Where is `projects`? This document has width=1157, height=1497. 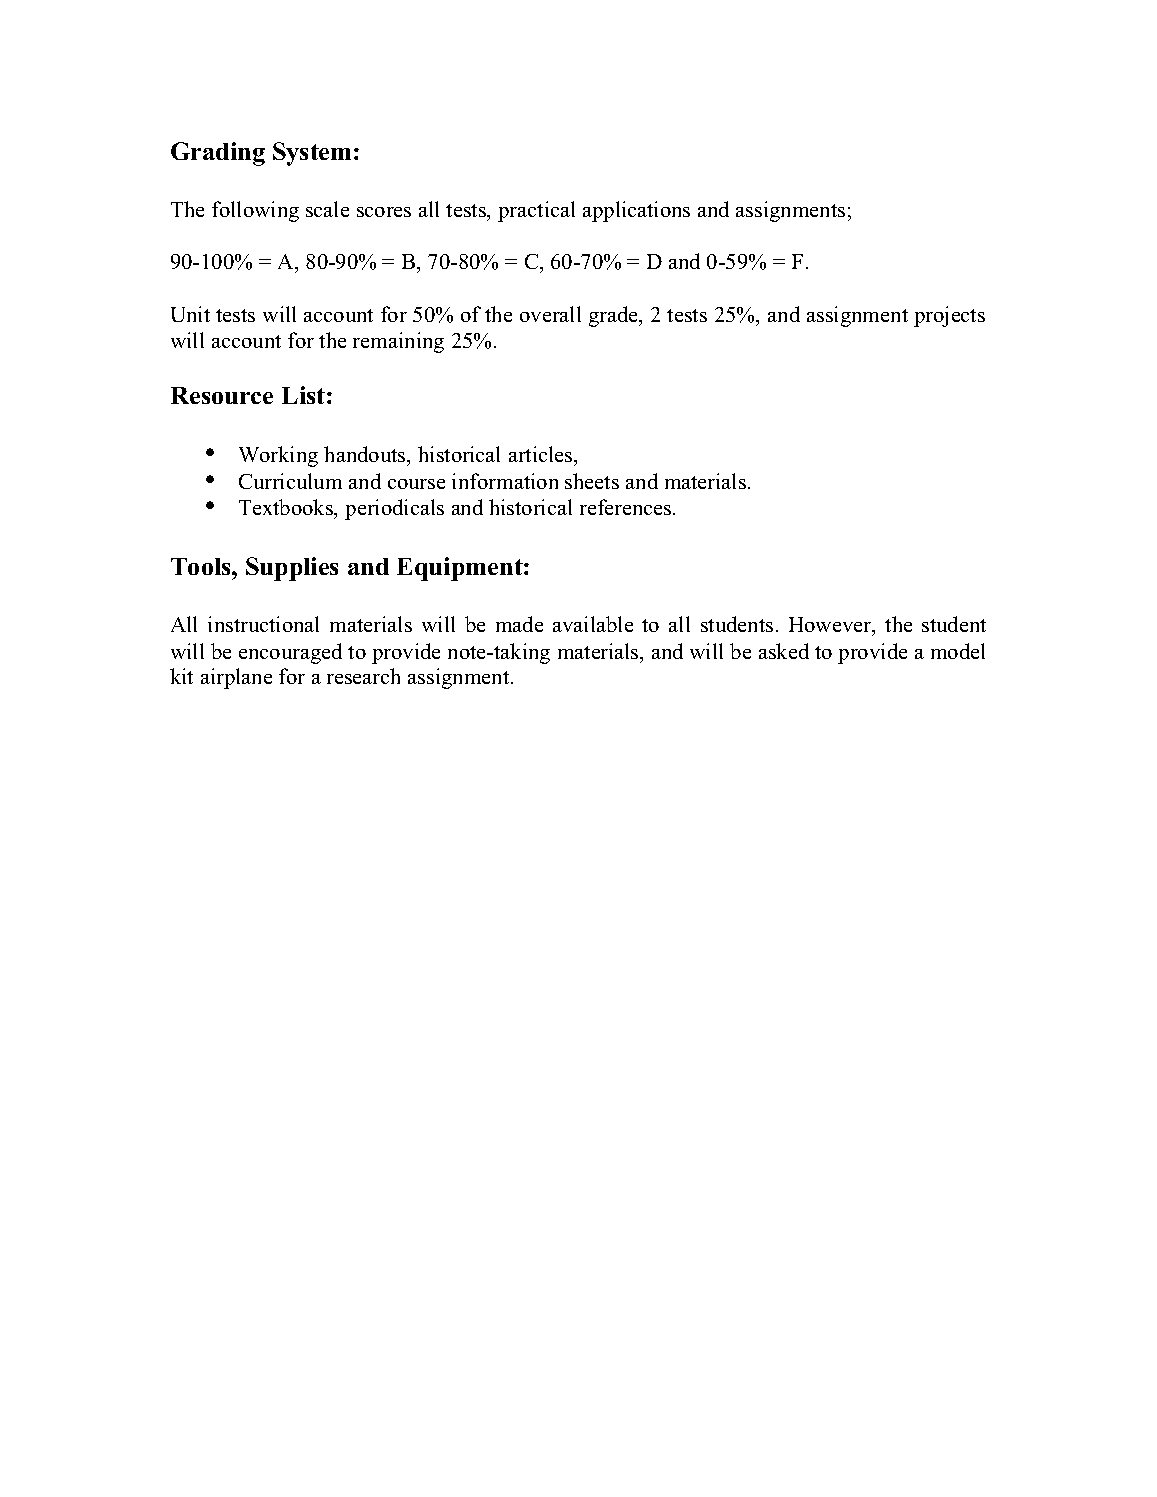 projects is located at coordinates (949, 316).
